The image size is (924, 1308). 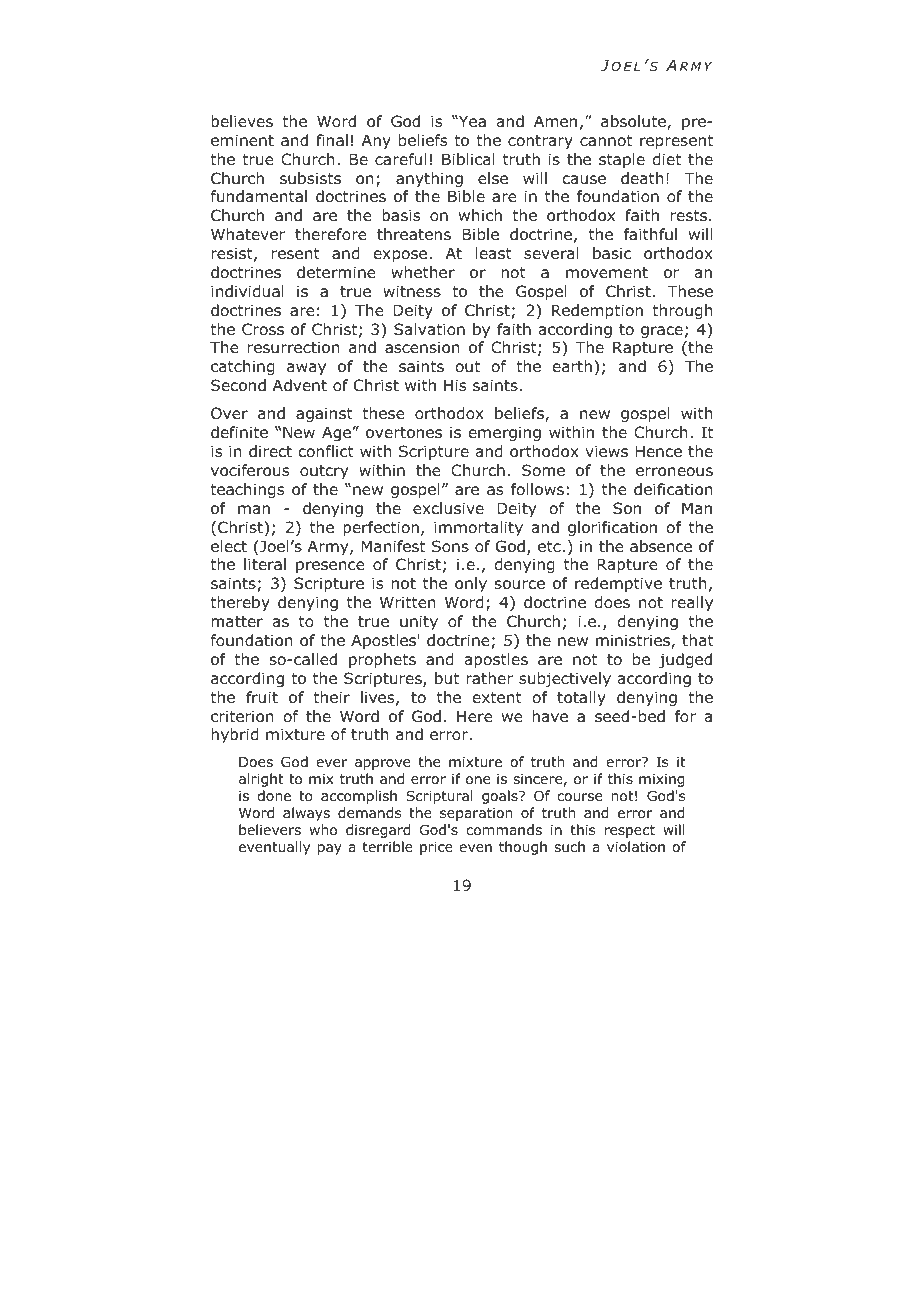 I want to click on redemptive, so click(x=618, y=584).
